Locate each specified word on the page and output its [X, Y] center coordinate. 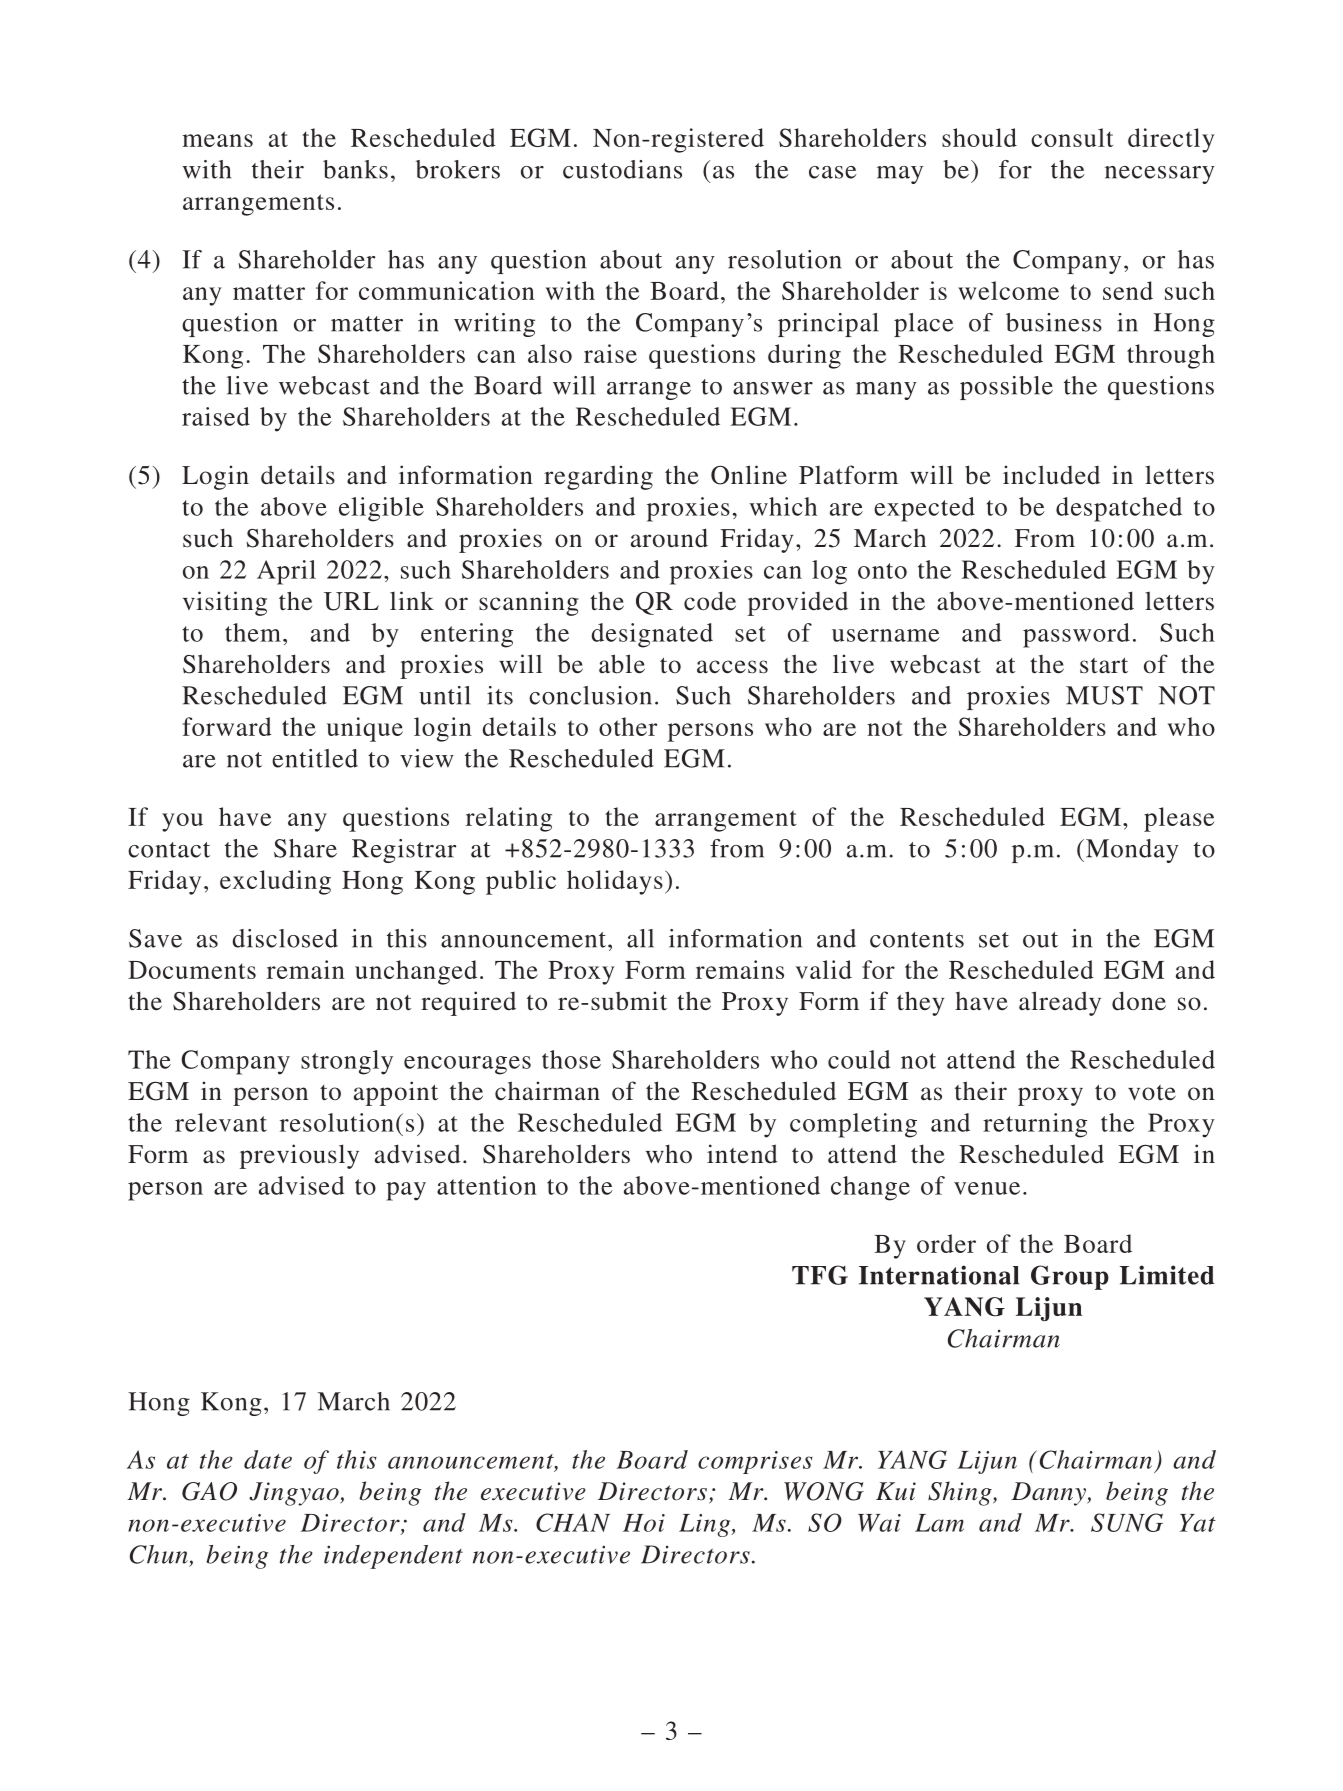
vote [1152, 1093]
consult [1072, 137]
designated [652, 635]
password [1076, 635]
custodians [622, 169]
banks [355, 169]
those [571, 1059]
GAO [209, 1491]
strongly [347, 1062]
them [253, 632]
